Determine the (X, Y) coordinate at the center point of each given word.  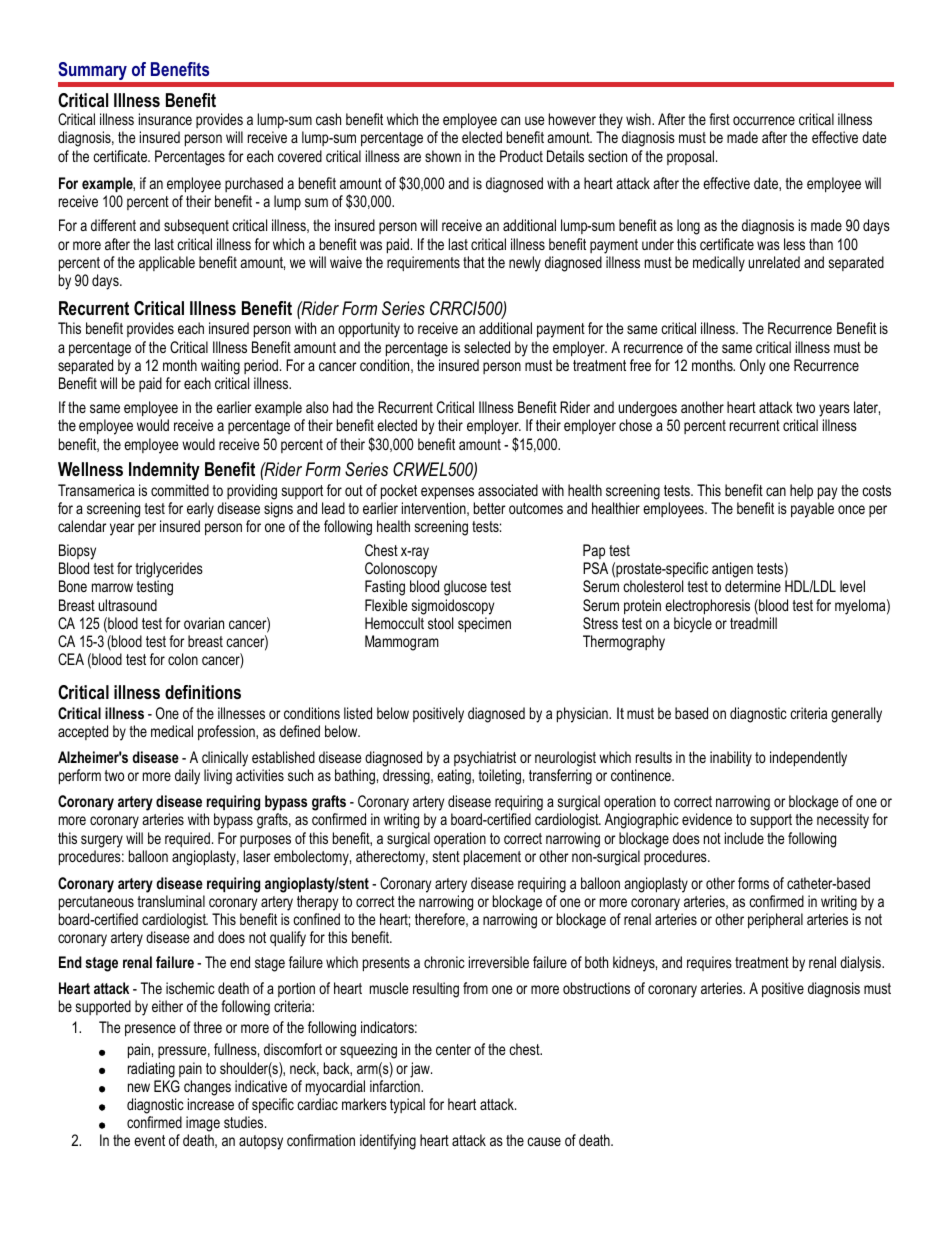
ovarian (204, 623)
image (203, 1124)
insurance (165, 119)
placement (492, 858)
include (744, 838)
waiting (220, 367)
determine (753, 586)
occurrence (764, 120)
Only (753, 367)
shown (443, 156)
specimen (484, 625)
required (187, 839)
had (343, 407)
